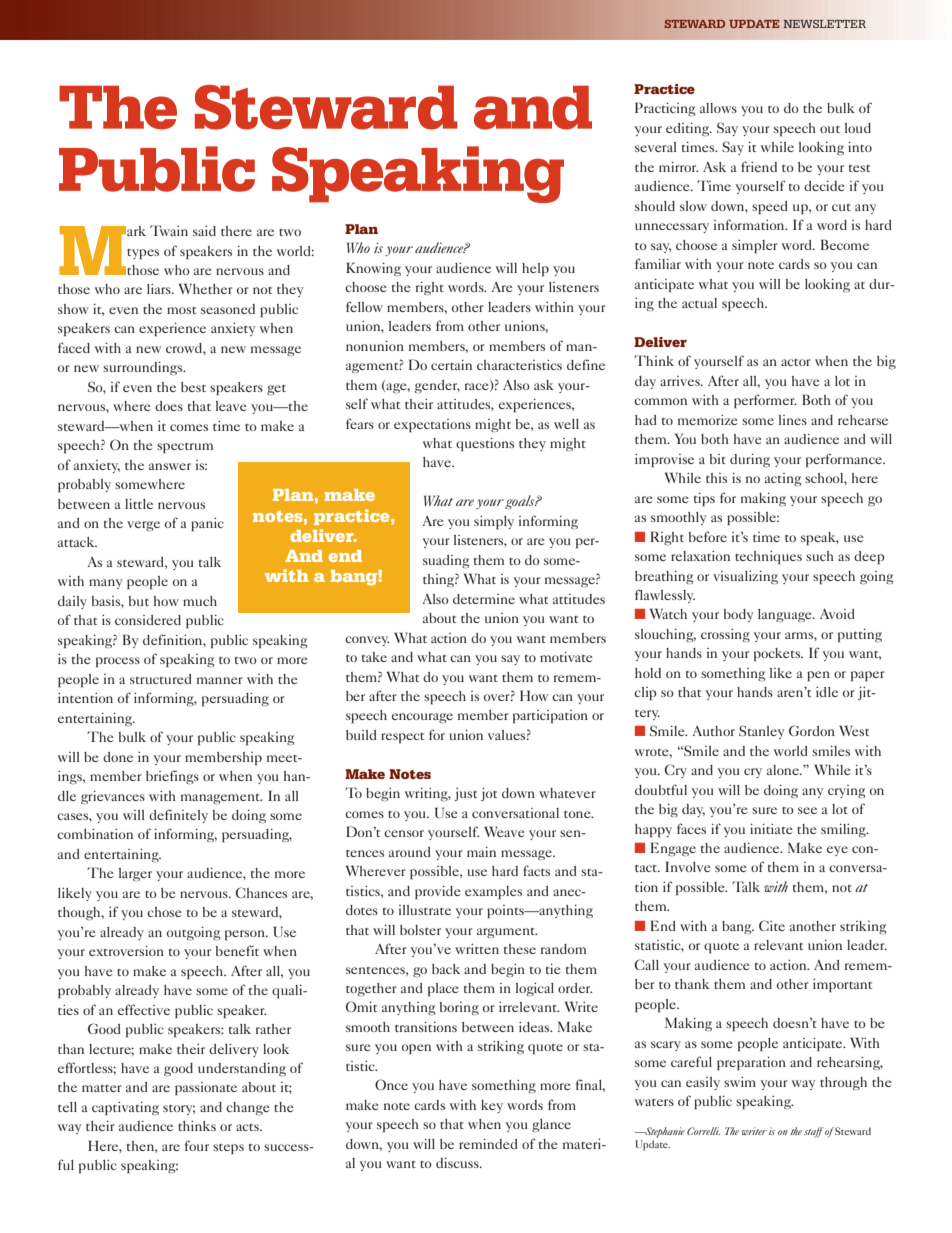  What do you see at coordinates (771, 829) in the document?
I see `initiate` at bounding box center [771, 829].
